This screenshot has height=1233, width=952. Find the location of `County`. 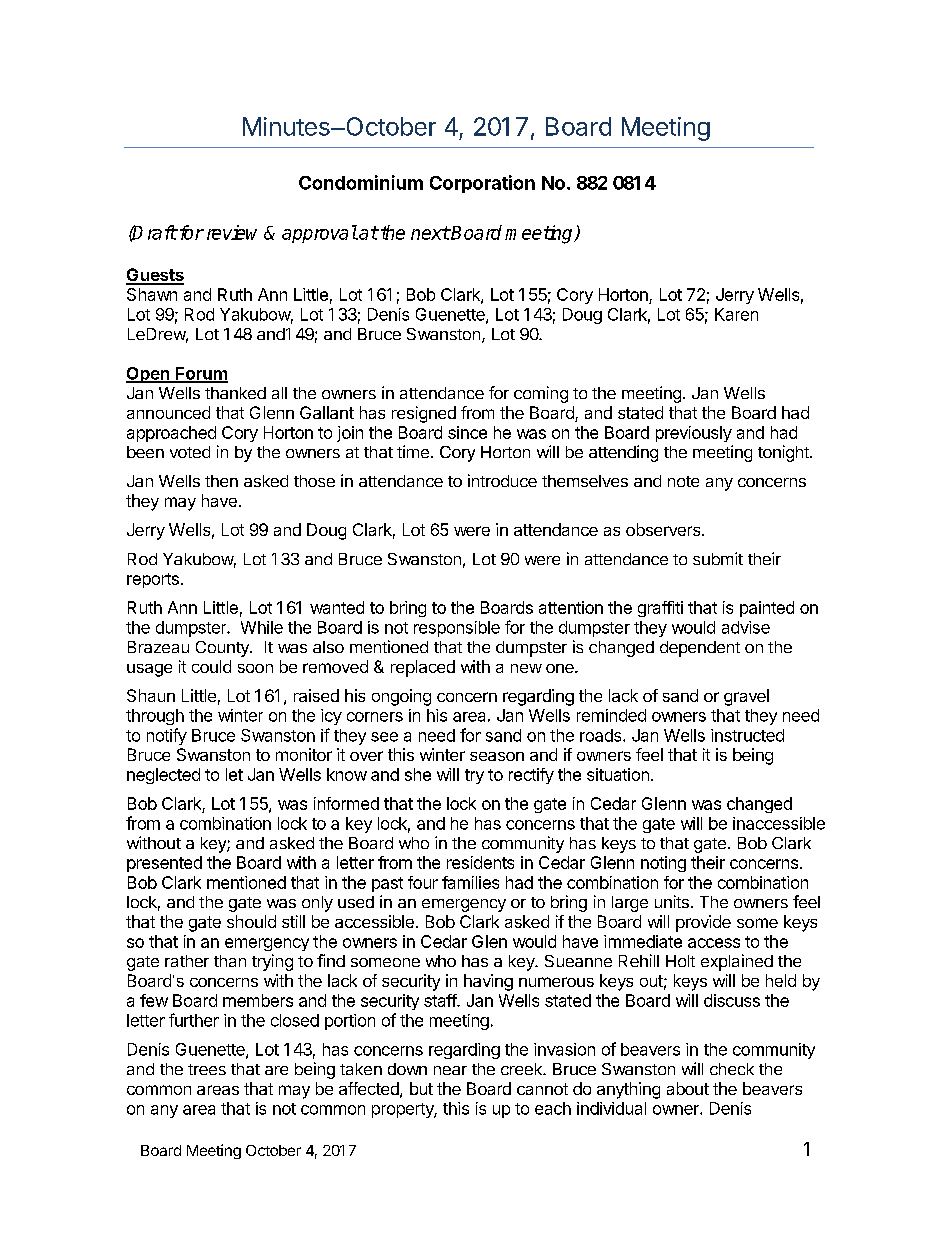

County is located at coordinates (223, 649).
